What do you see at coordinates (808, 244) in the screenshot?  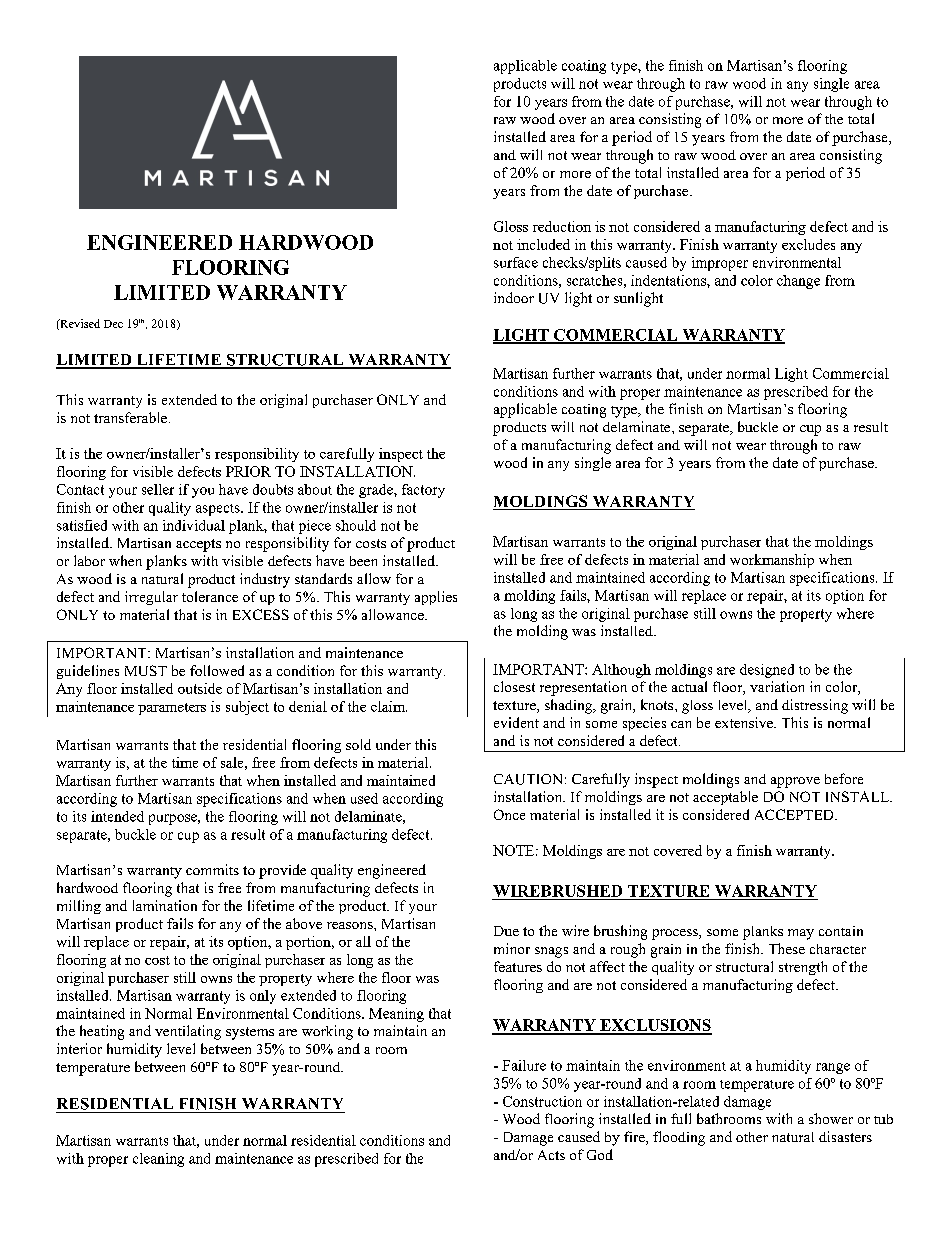 I see `excludes` at bounding box center [808, 244].
